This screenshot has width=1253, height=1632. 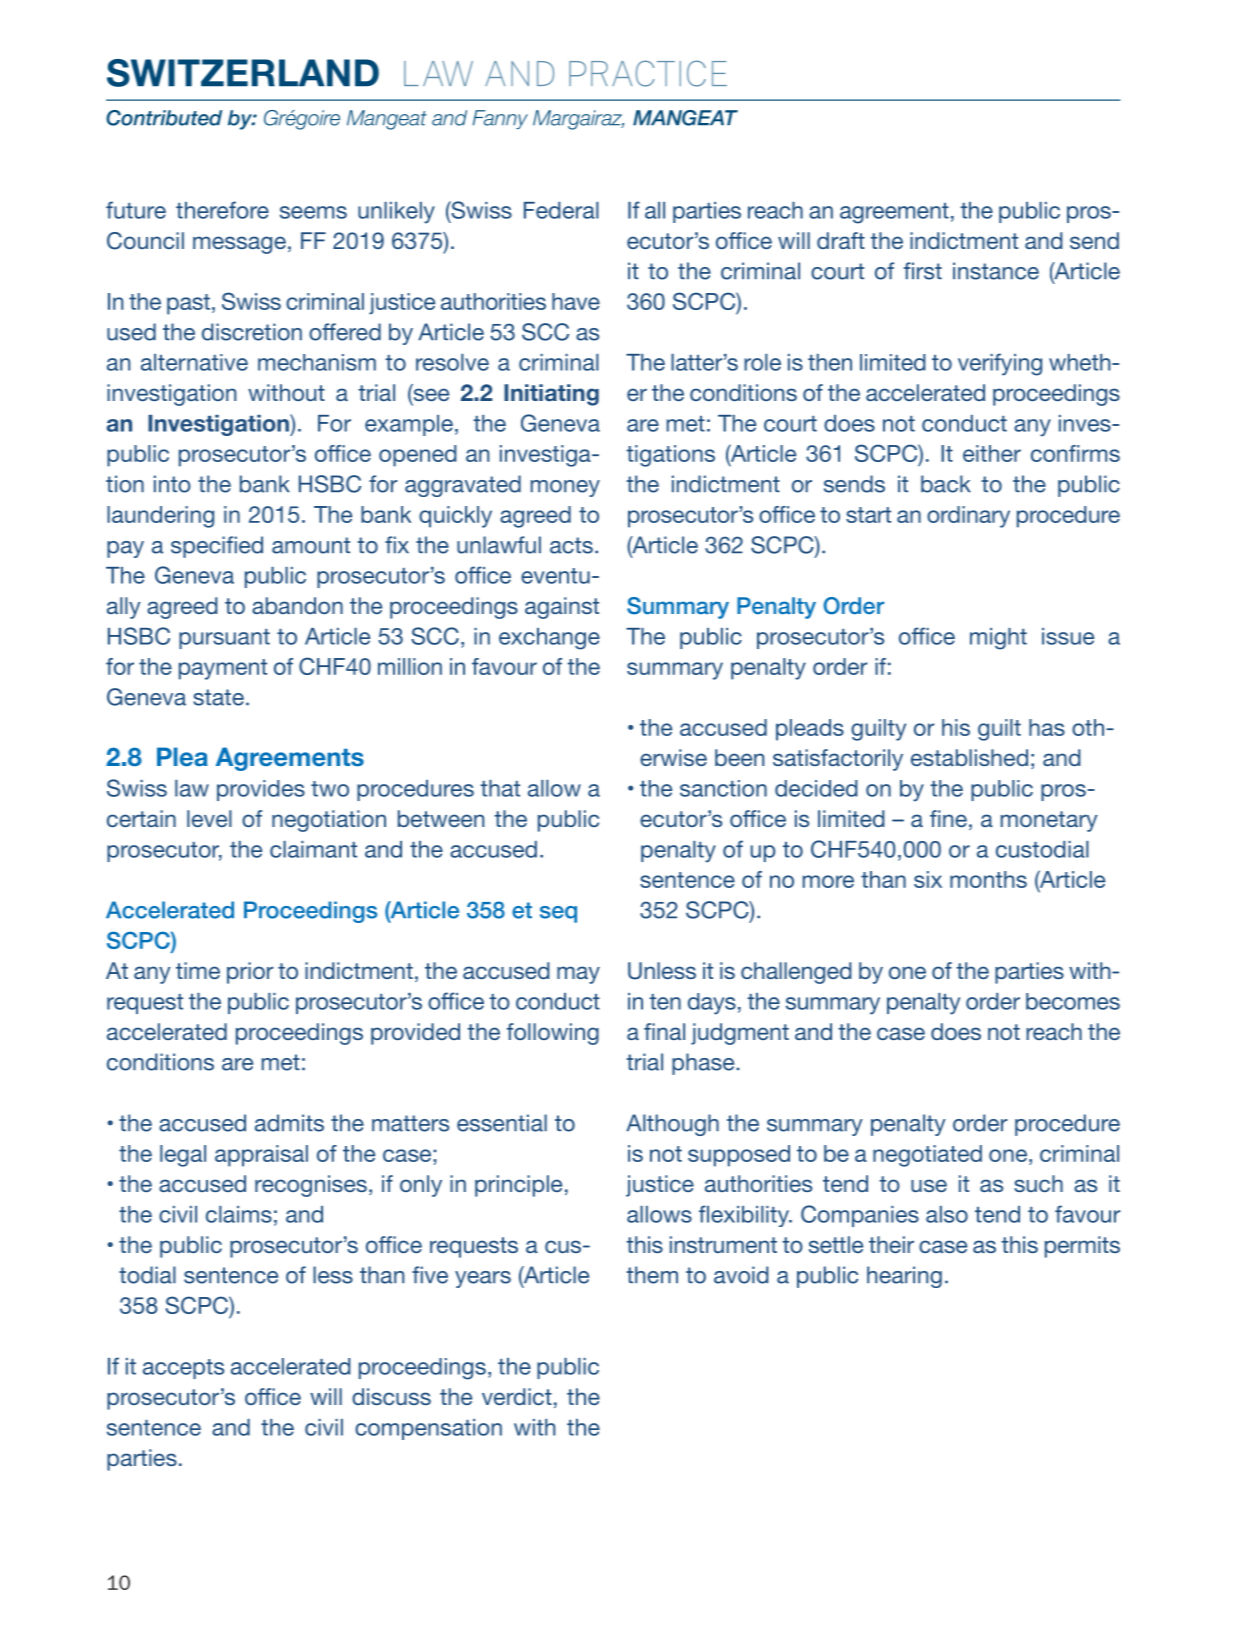 I want to click on draft, so click(x=841, y=240).
